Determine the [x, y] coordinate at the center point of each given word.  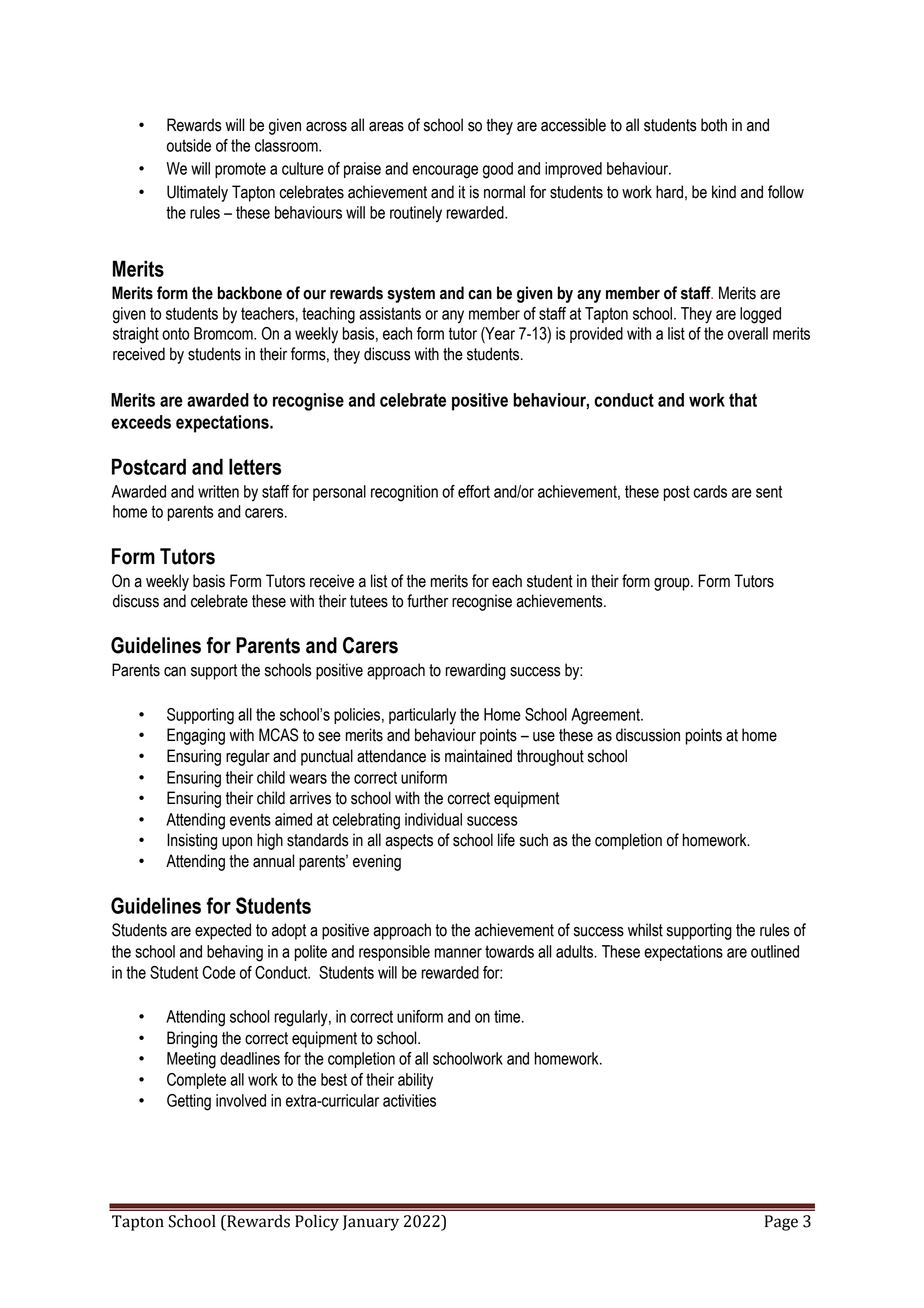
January [371, 1223]
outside [189, 145]
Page [781, 1223]
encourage [445, 172]
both [714, 125]
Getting [189, 1102]
